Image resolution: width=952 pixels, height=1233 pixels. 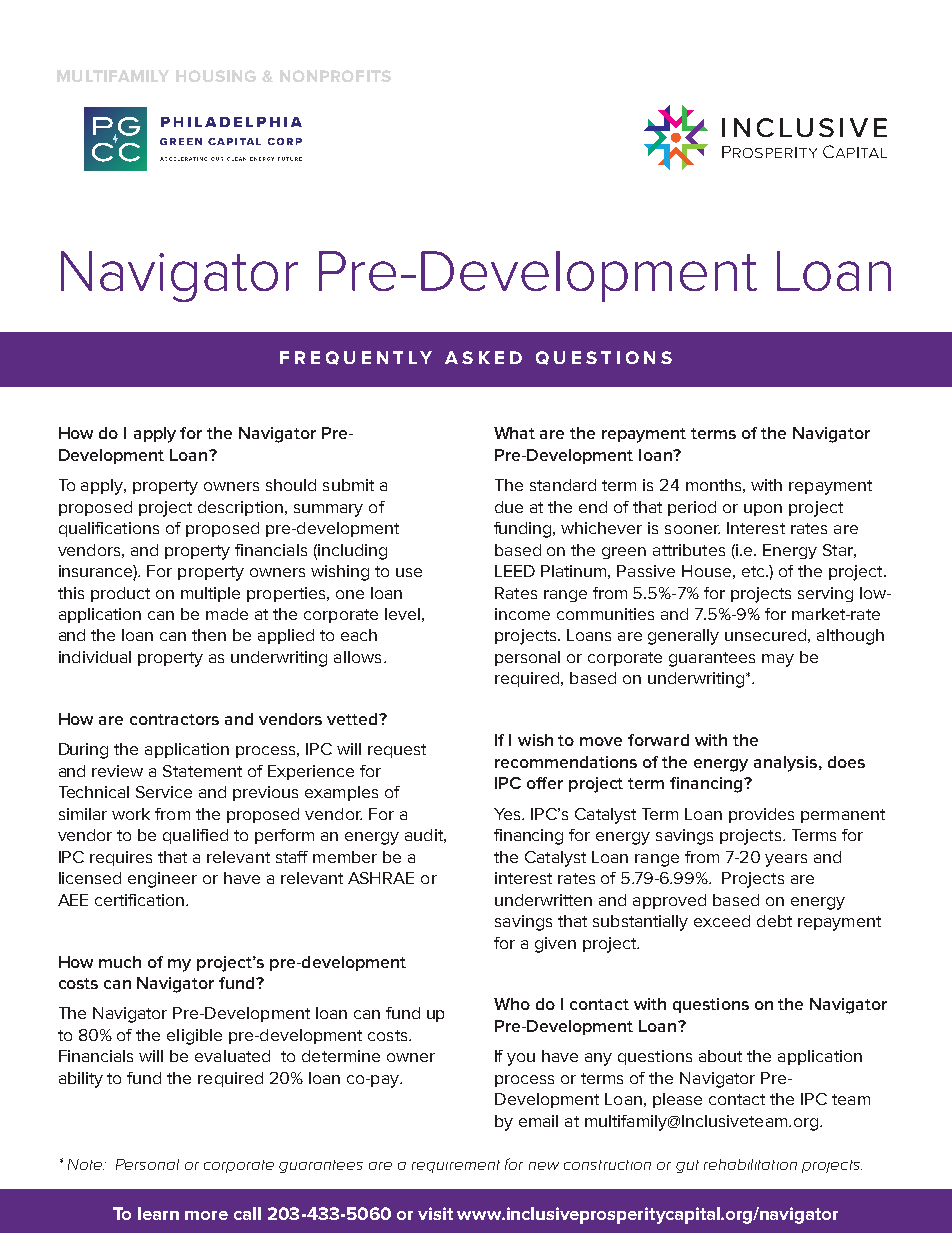 I want to click on about, so click(x=720, y=1056).
